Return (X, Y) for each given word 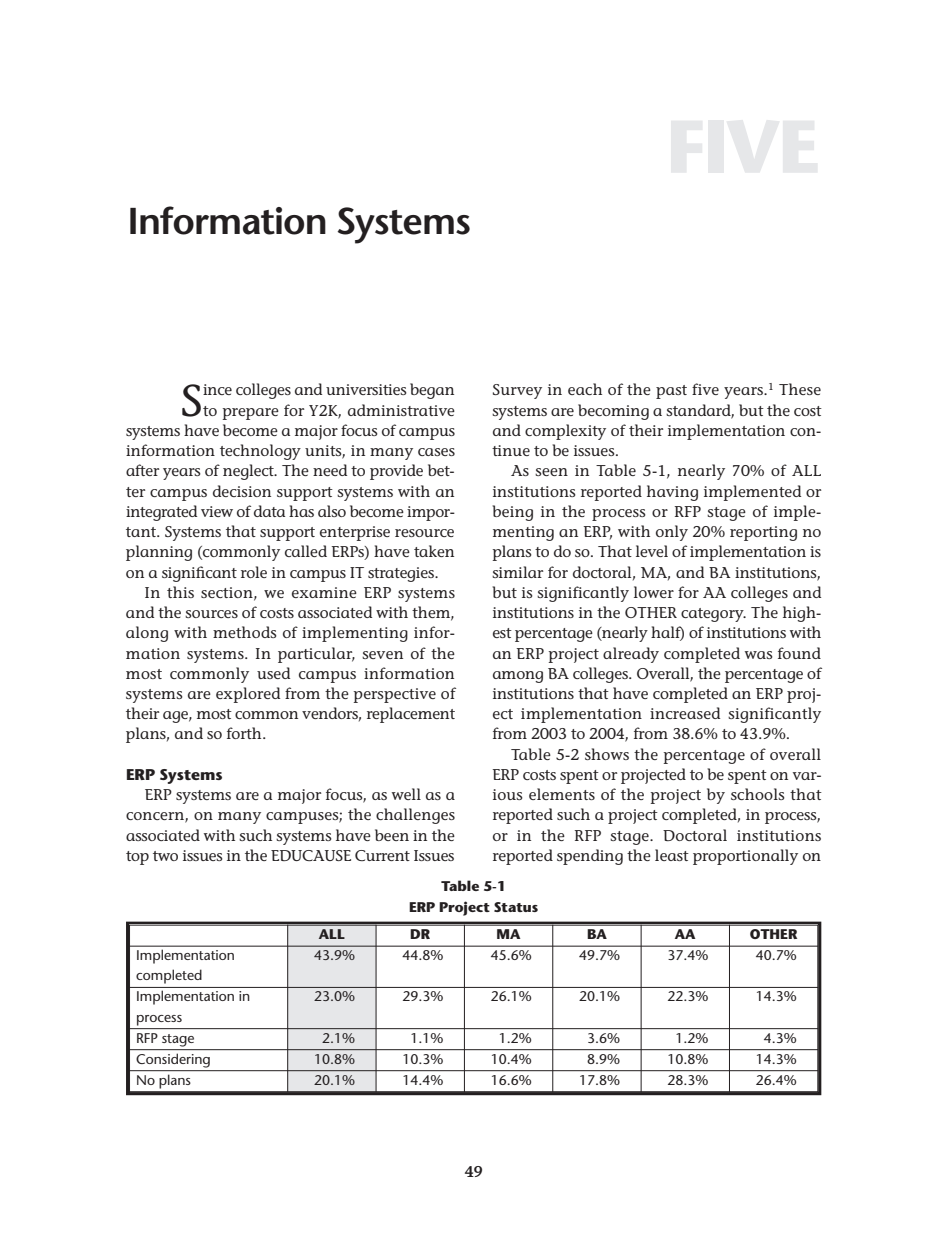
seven (382, 655)
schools (758, 794)
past (671, 392)
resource (424, 533)
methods (245, 632)
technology (260, 452)
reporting (763, 533)
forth (245, 733)
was (759, 655)
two (165, 856)
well (406, 794)
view (217, 511)
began (432, 391)
